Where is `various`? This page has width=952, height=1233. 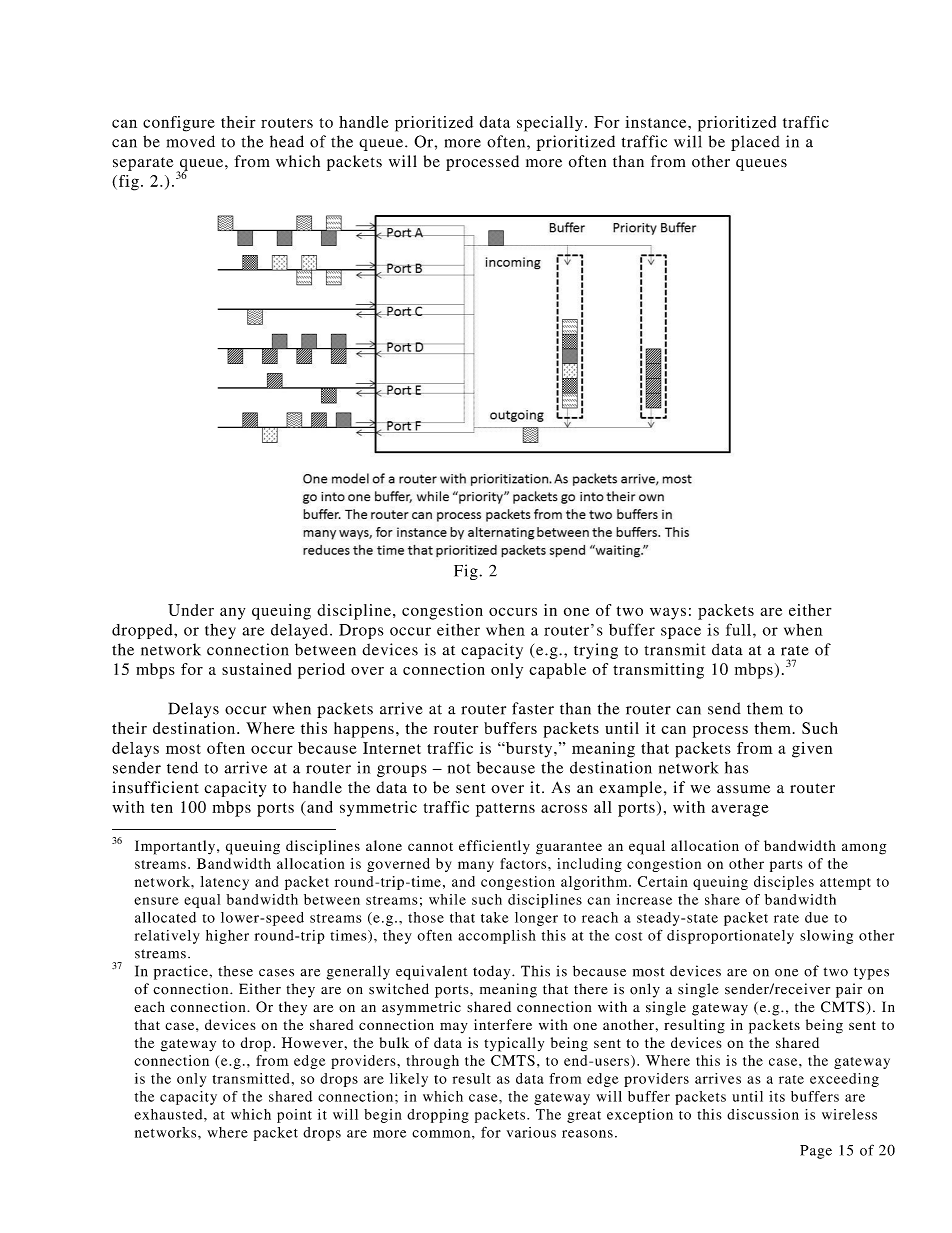 various is located at coordinates (531, 1132).
